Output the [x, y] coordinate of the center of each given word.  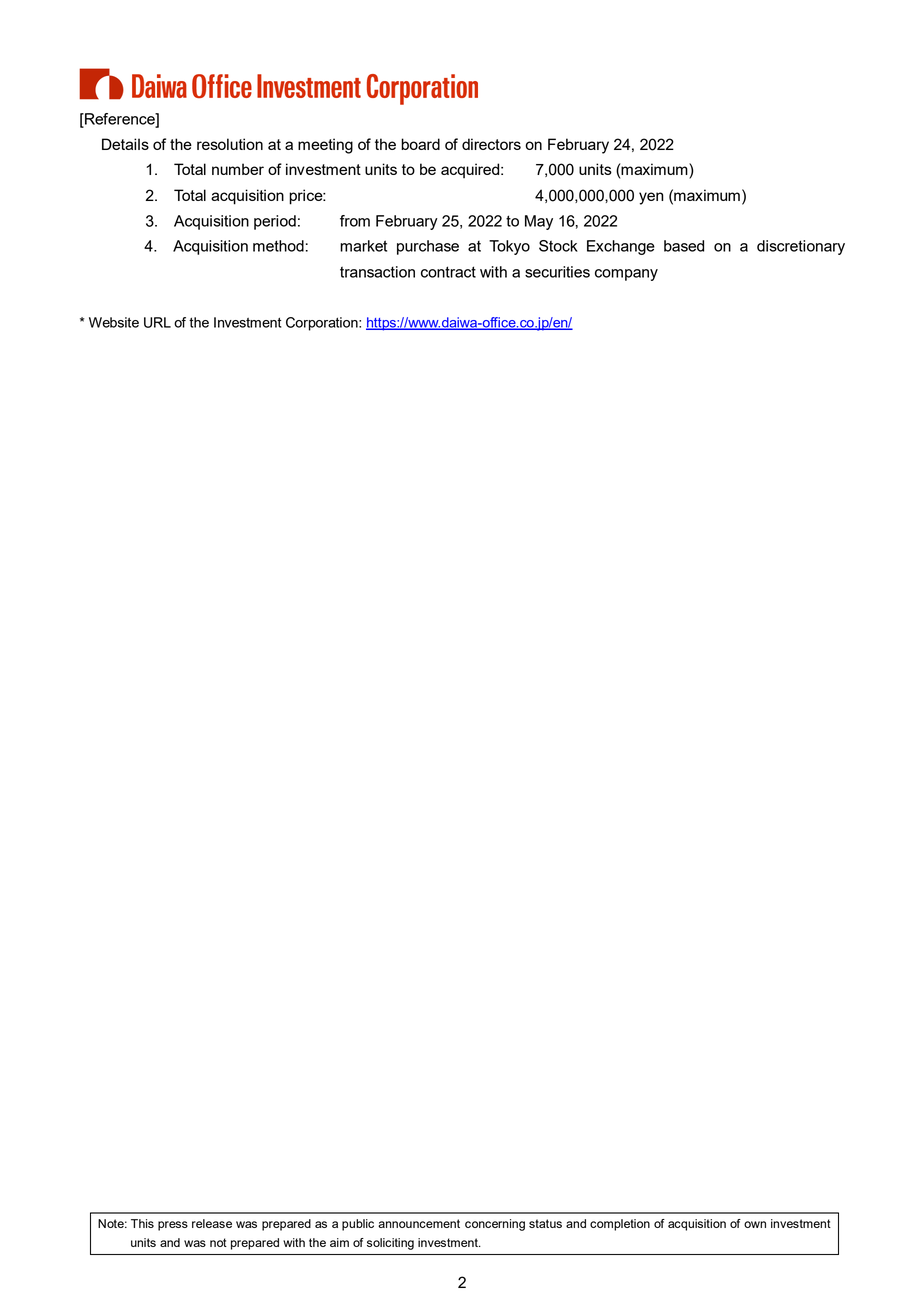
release [212, 1223]
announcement [419, 1223]
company [626, 275]
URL [157, 322]
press [173, 1226]
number [238, 169]
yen [651, 198]
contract [448, 272]
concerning [495, 1225]
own [755, 1224]
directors [491, 144]
